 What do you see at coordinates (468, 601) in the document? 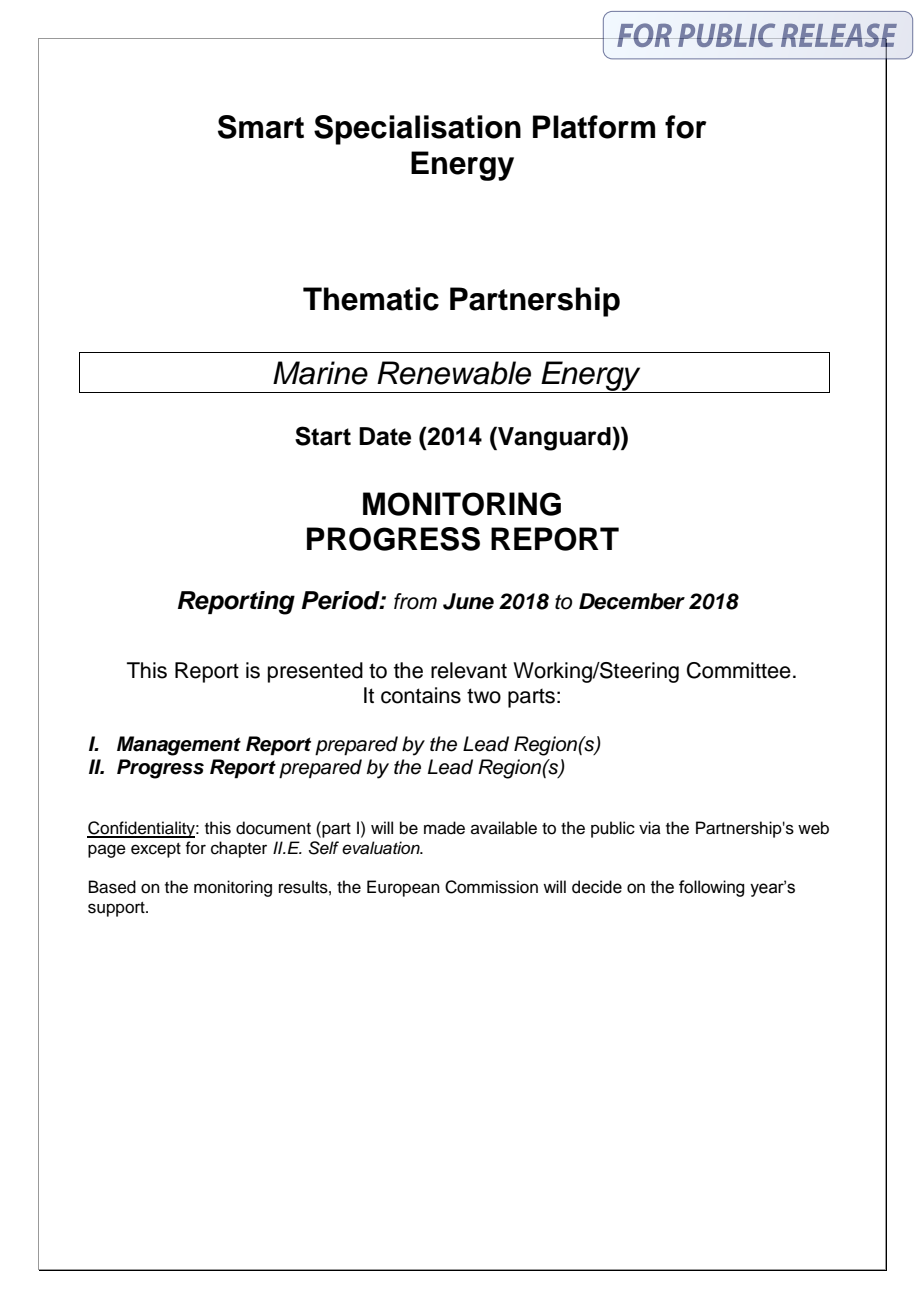
I see `June` at bounding box center [468, 601].
